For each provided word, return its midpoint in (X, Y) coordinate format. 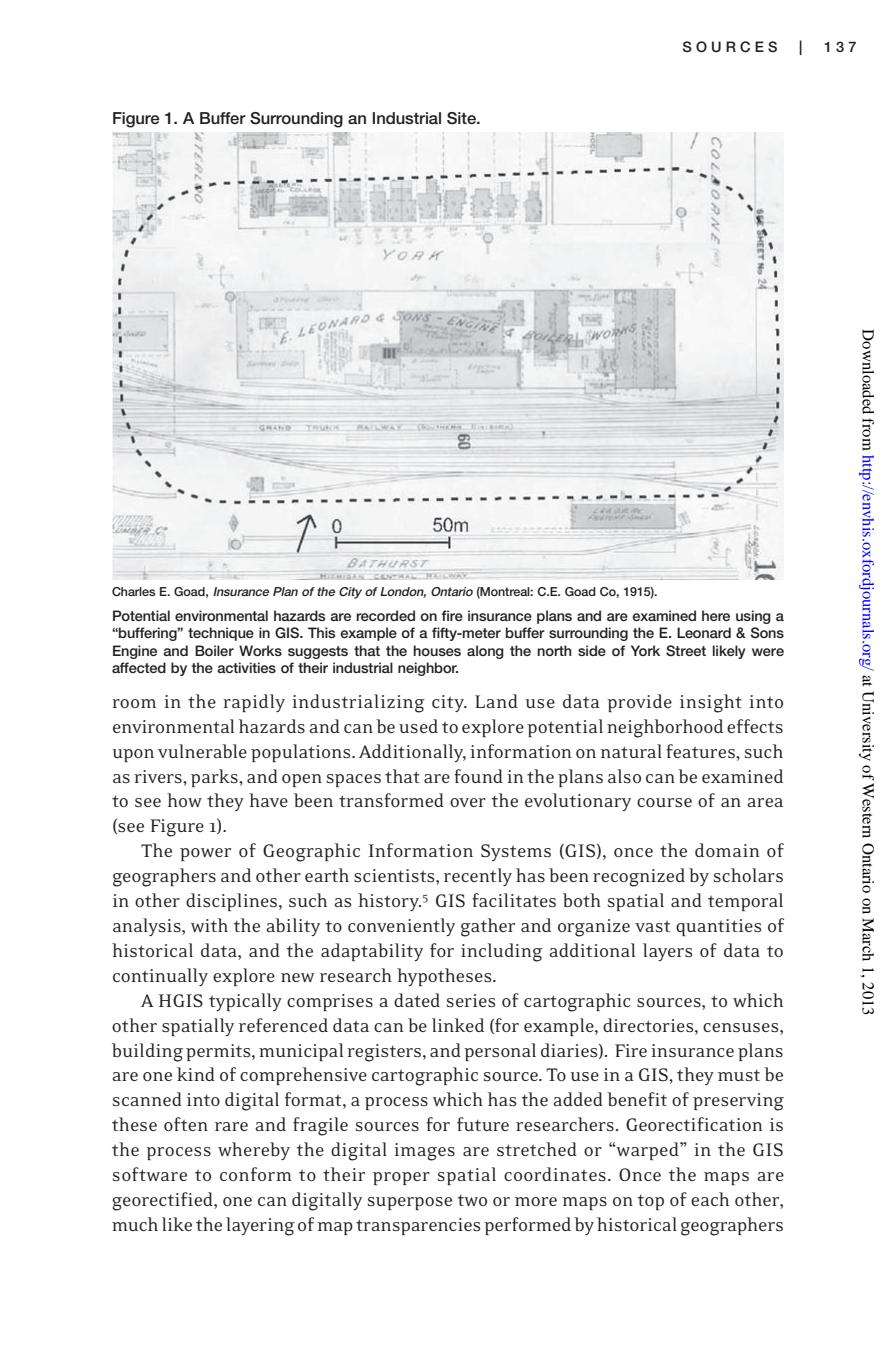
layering (260, 1226)
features (701, 751)
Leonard (704, 632)
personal (500, 1052)
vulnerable (202, 751)
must (739, 1075)
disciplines (233, 902)
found (478, 776)
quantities (718, 927)
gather (488, 927)
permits (219, 1052)
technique (221, 634)
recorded (385, 615)
